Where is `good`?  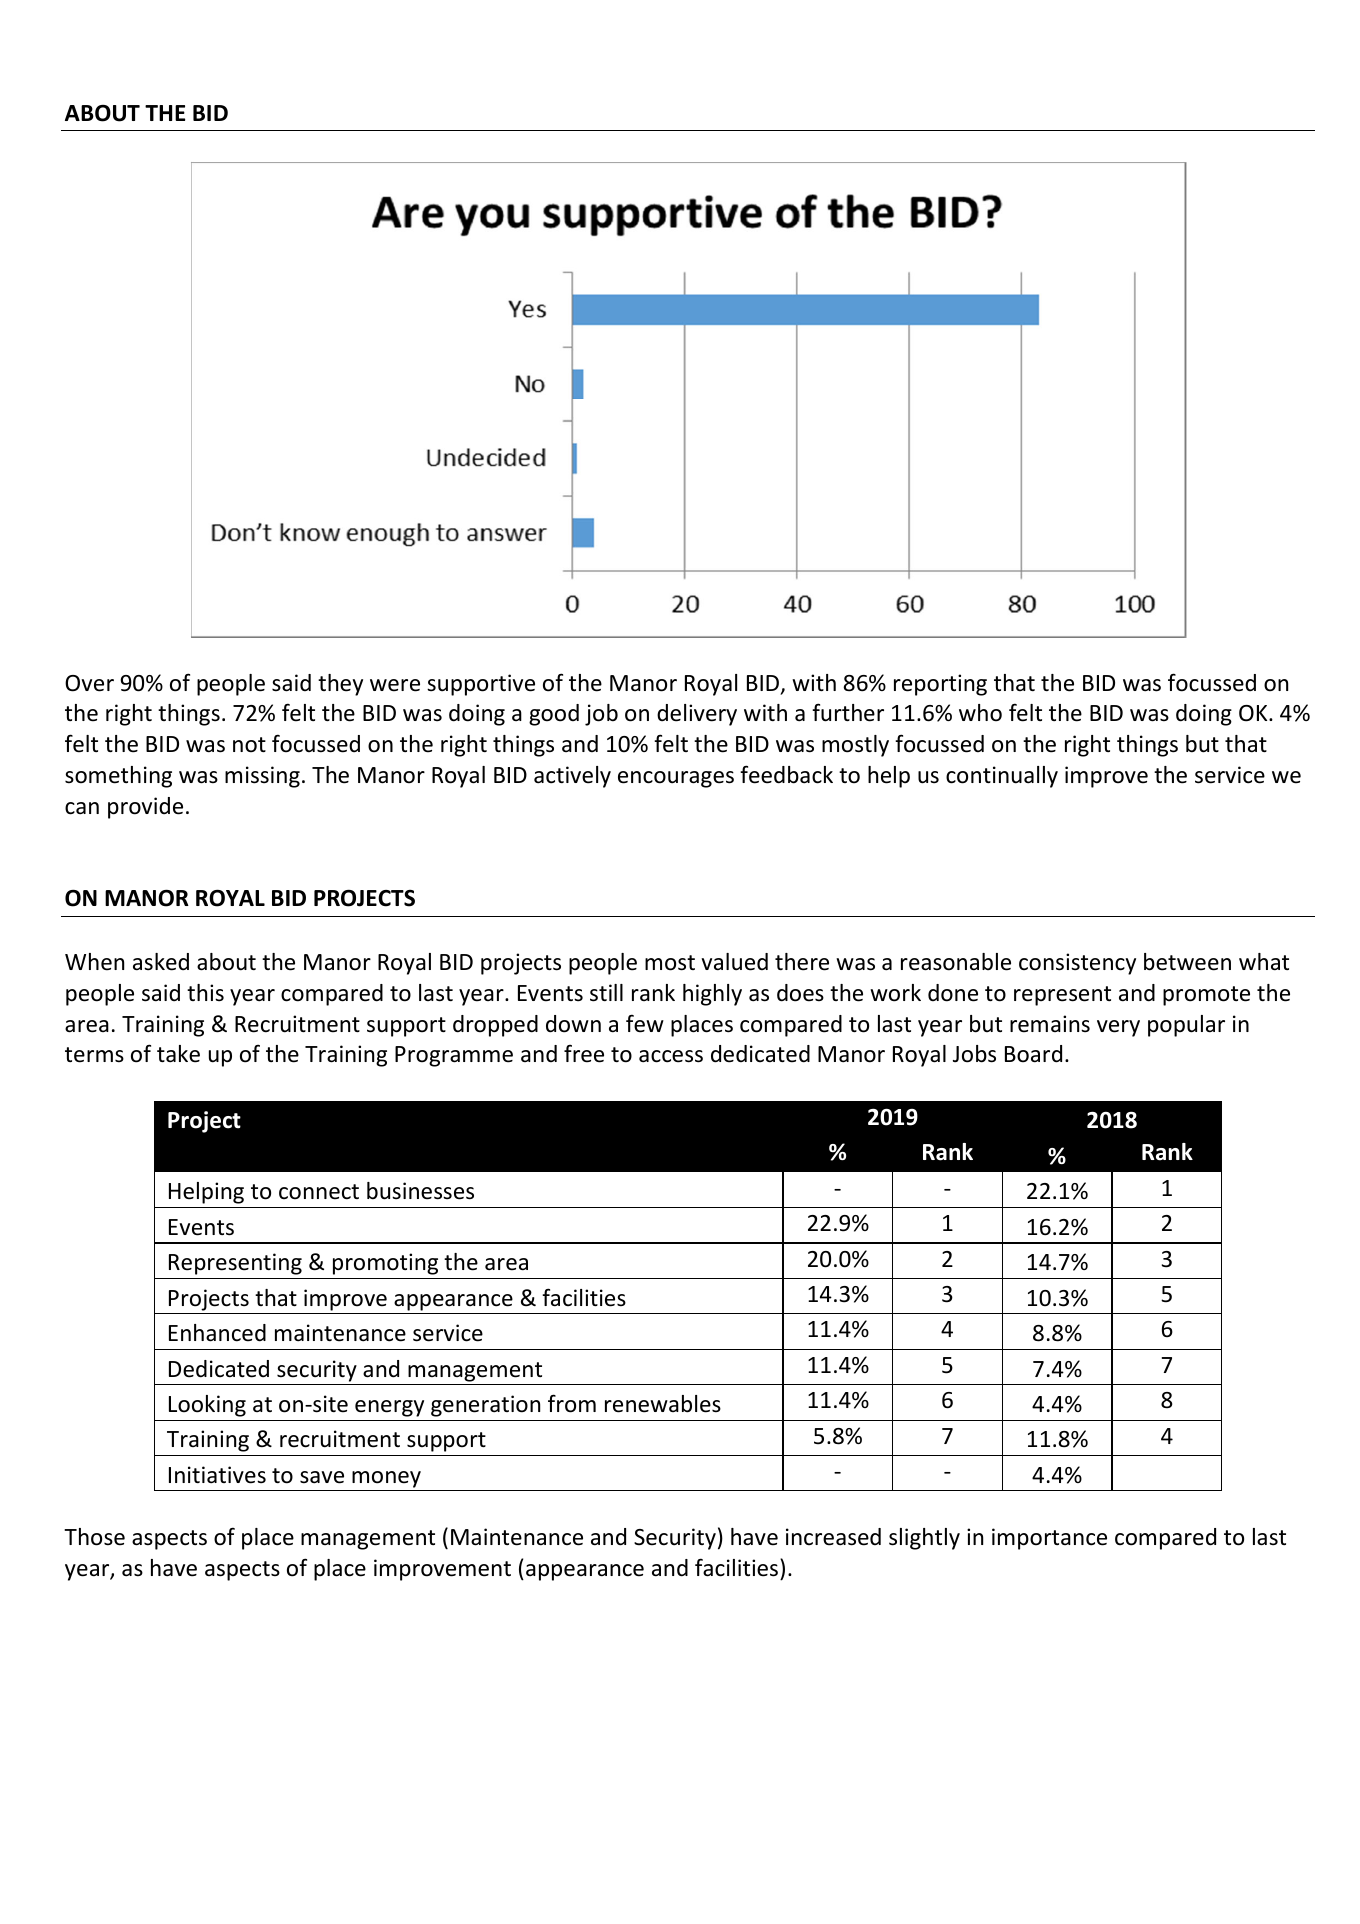 good is located at coordinates (554, 715).
